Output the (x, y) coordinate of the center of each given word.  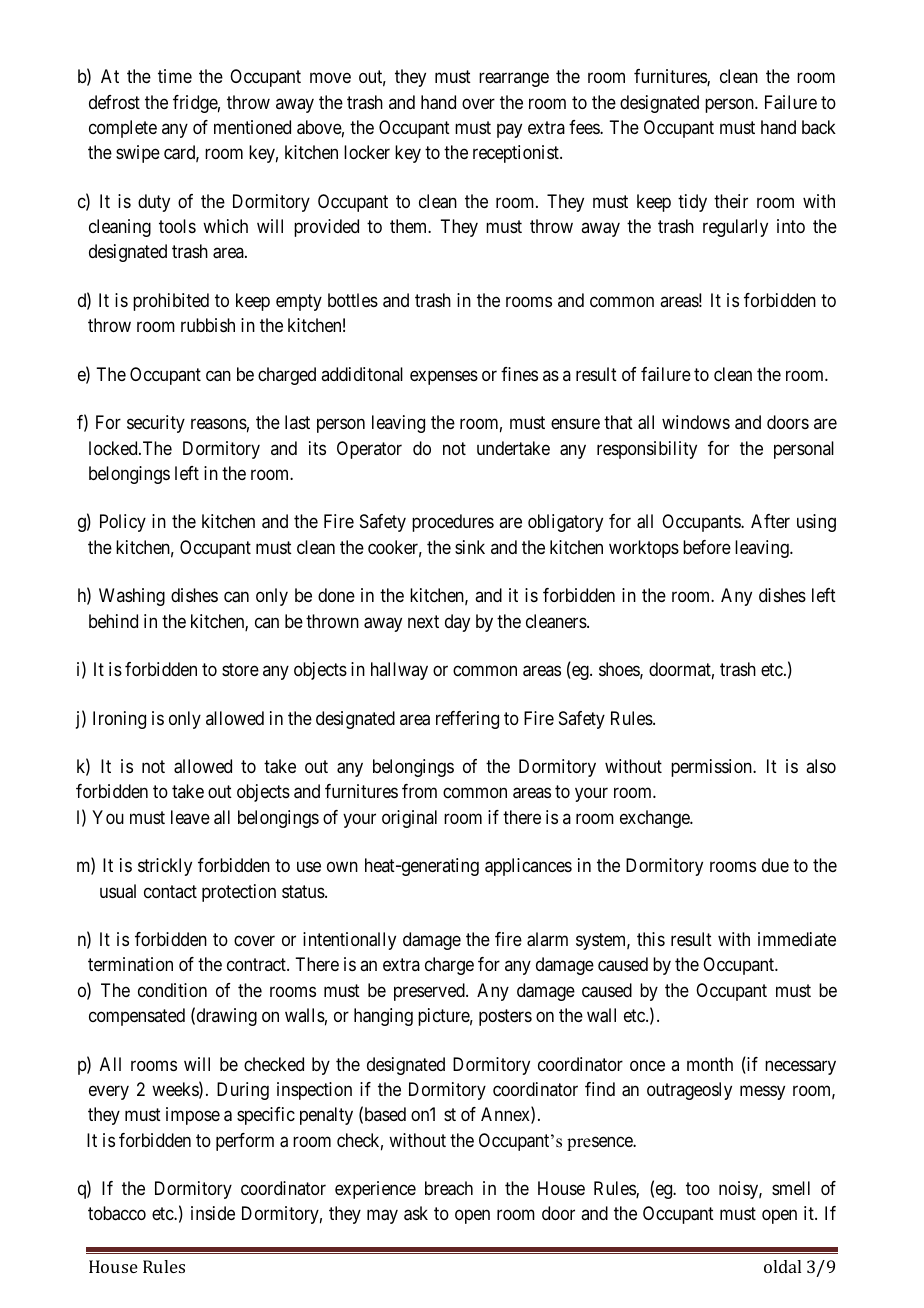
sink (470, 547)
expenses (444, 377)
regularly (735, 228)
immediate (797, 939)
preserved (430, 992)
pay (509, 130)
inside (213, 1213)
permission (712, 768)
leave (190, 817)
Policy (123, 523)
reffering (467, 720)
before (707, 547)
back (819, 127)
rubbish (208, 325)
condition (172, 990)
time (175, 76)
